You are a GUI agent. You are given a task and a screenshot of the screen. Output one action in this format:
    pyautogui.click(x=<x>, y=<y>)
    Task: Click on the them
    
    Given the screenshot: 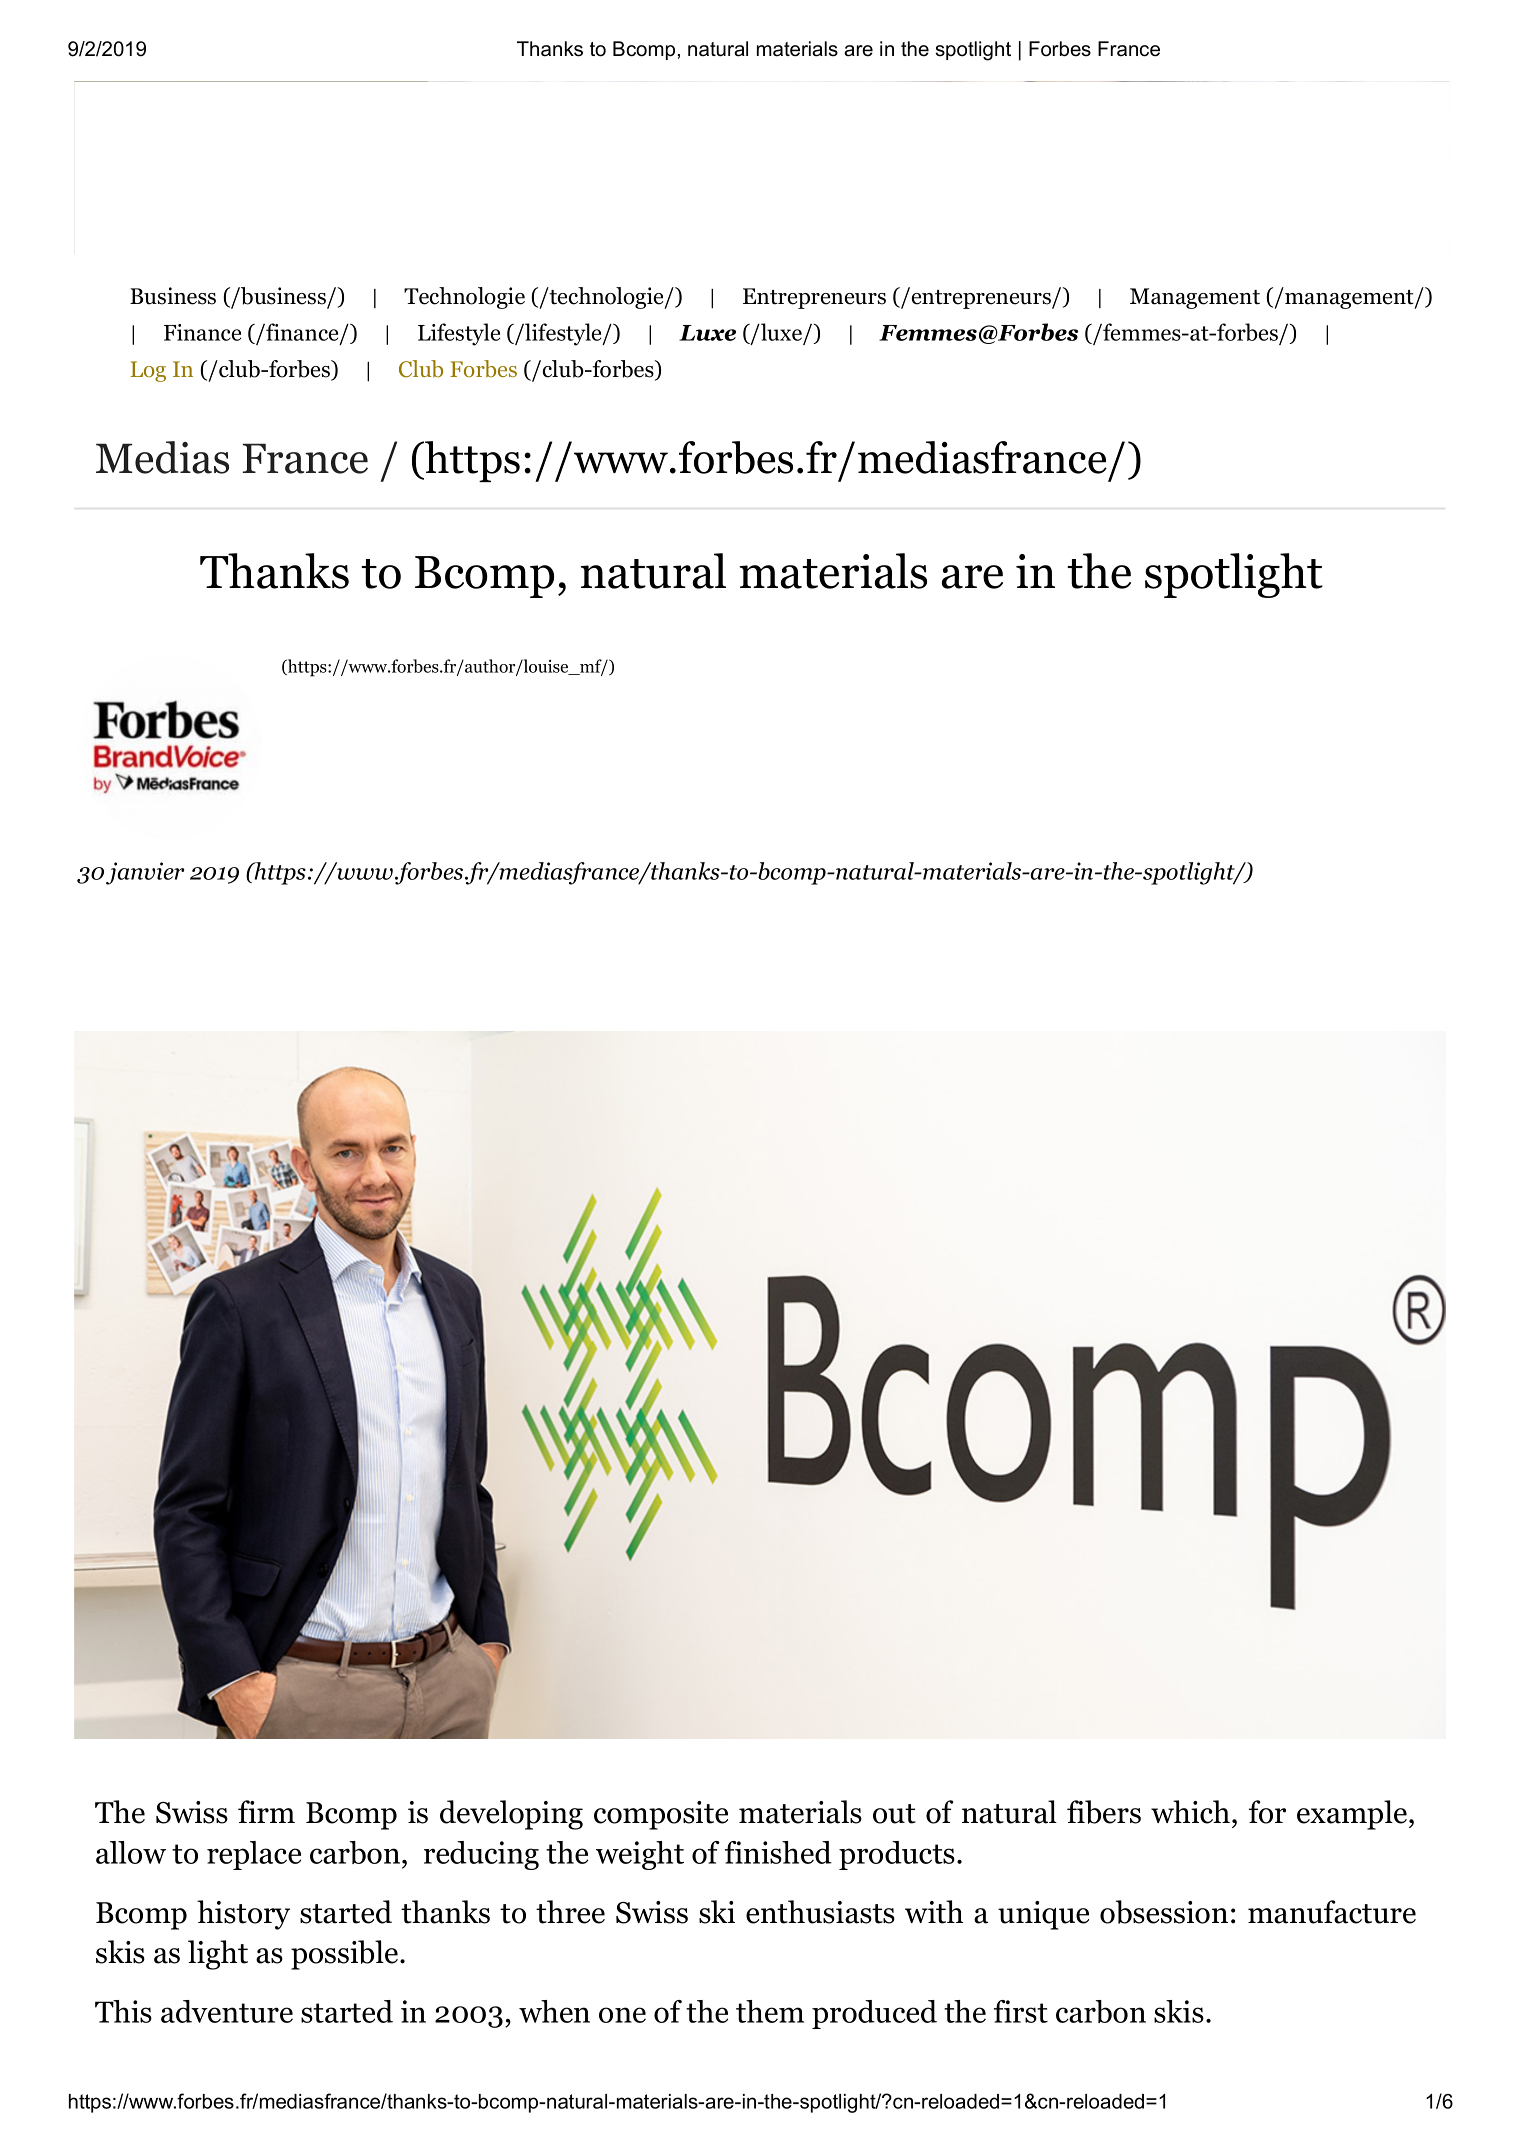 What is the action you would take?
    pyautogui.click(x=770, y=2011)
